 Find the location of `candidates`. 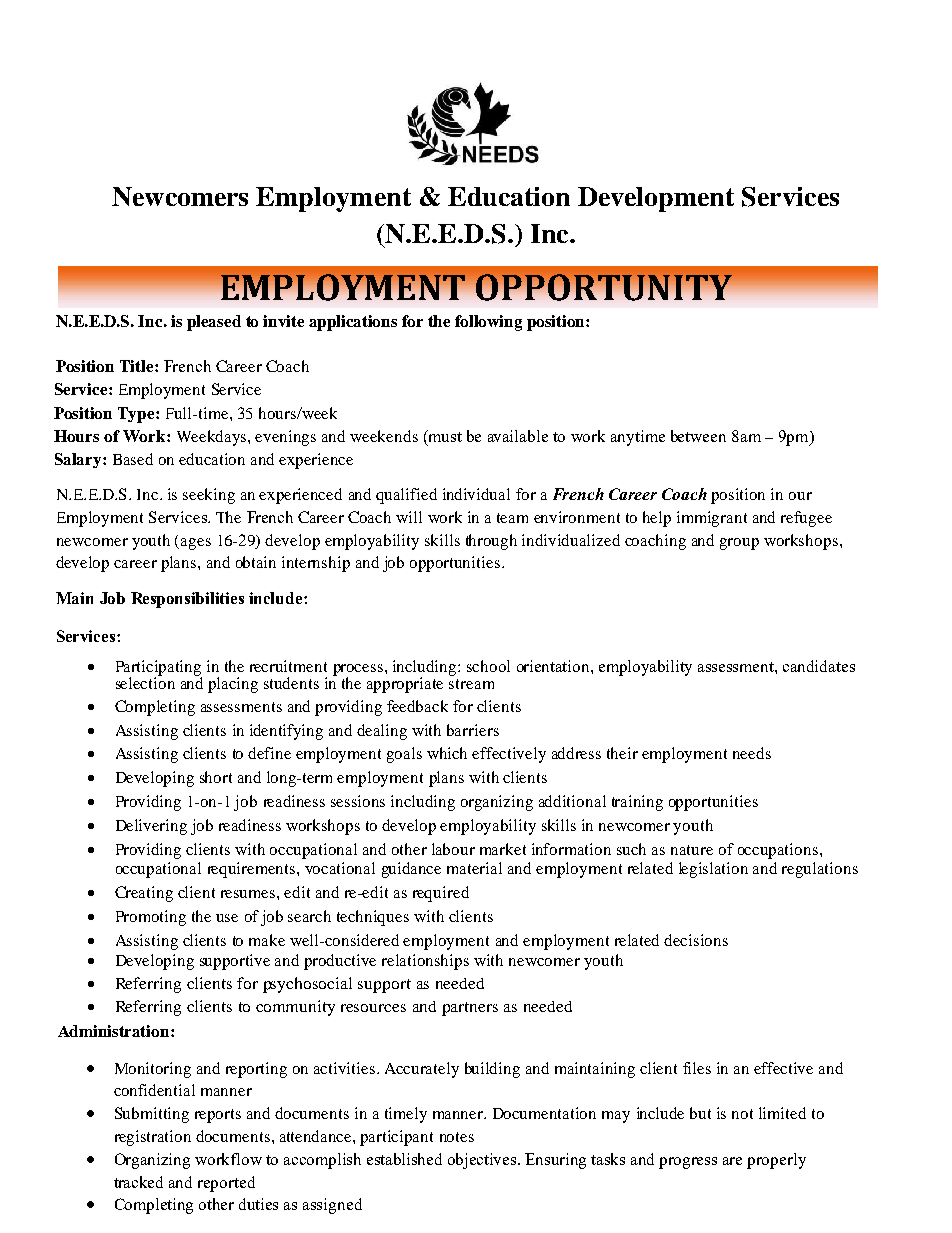

candidates is located at coordinates (819, 666).
